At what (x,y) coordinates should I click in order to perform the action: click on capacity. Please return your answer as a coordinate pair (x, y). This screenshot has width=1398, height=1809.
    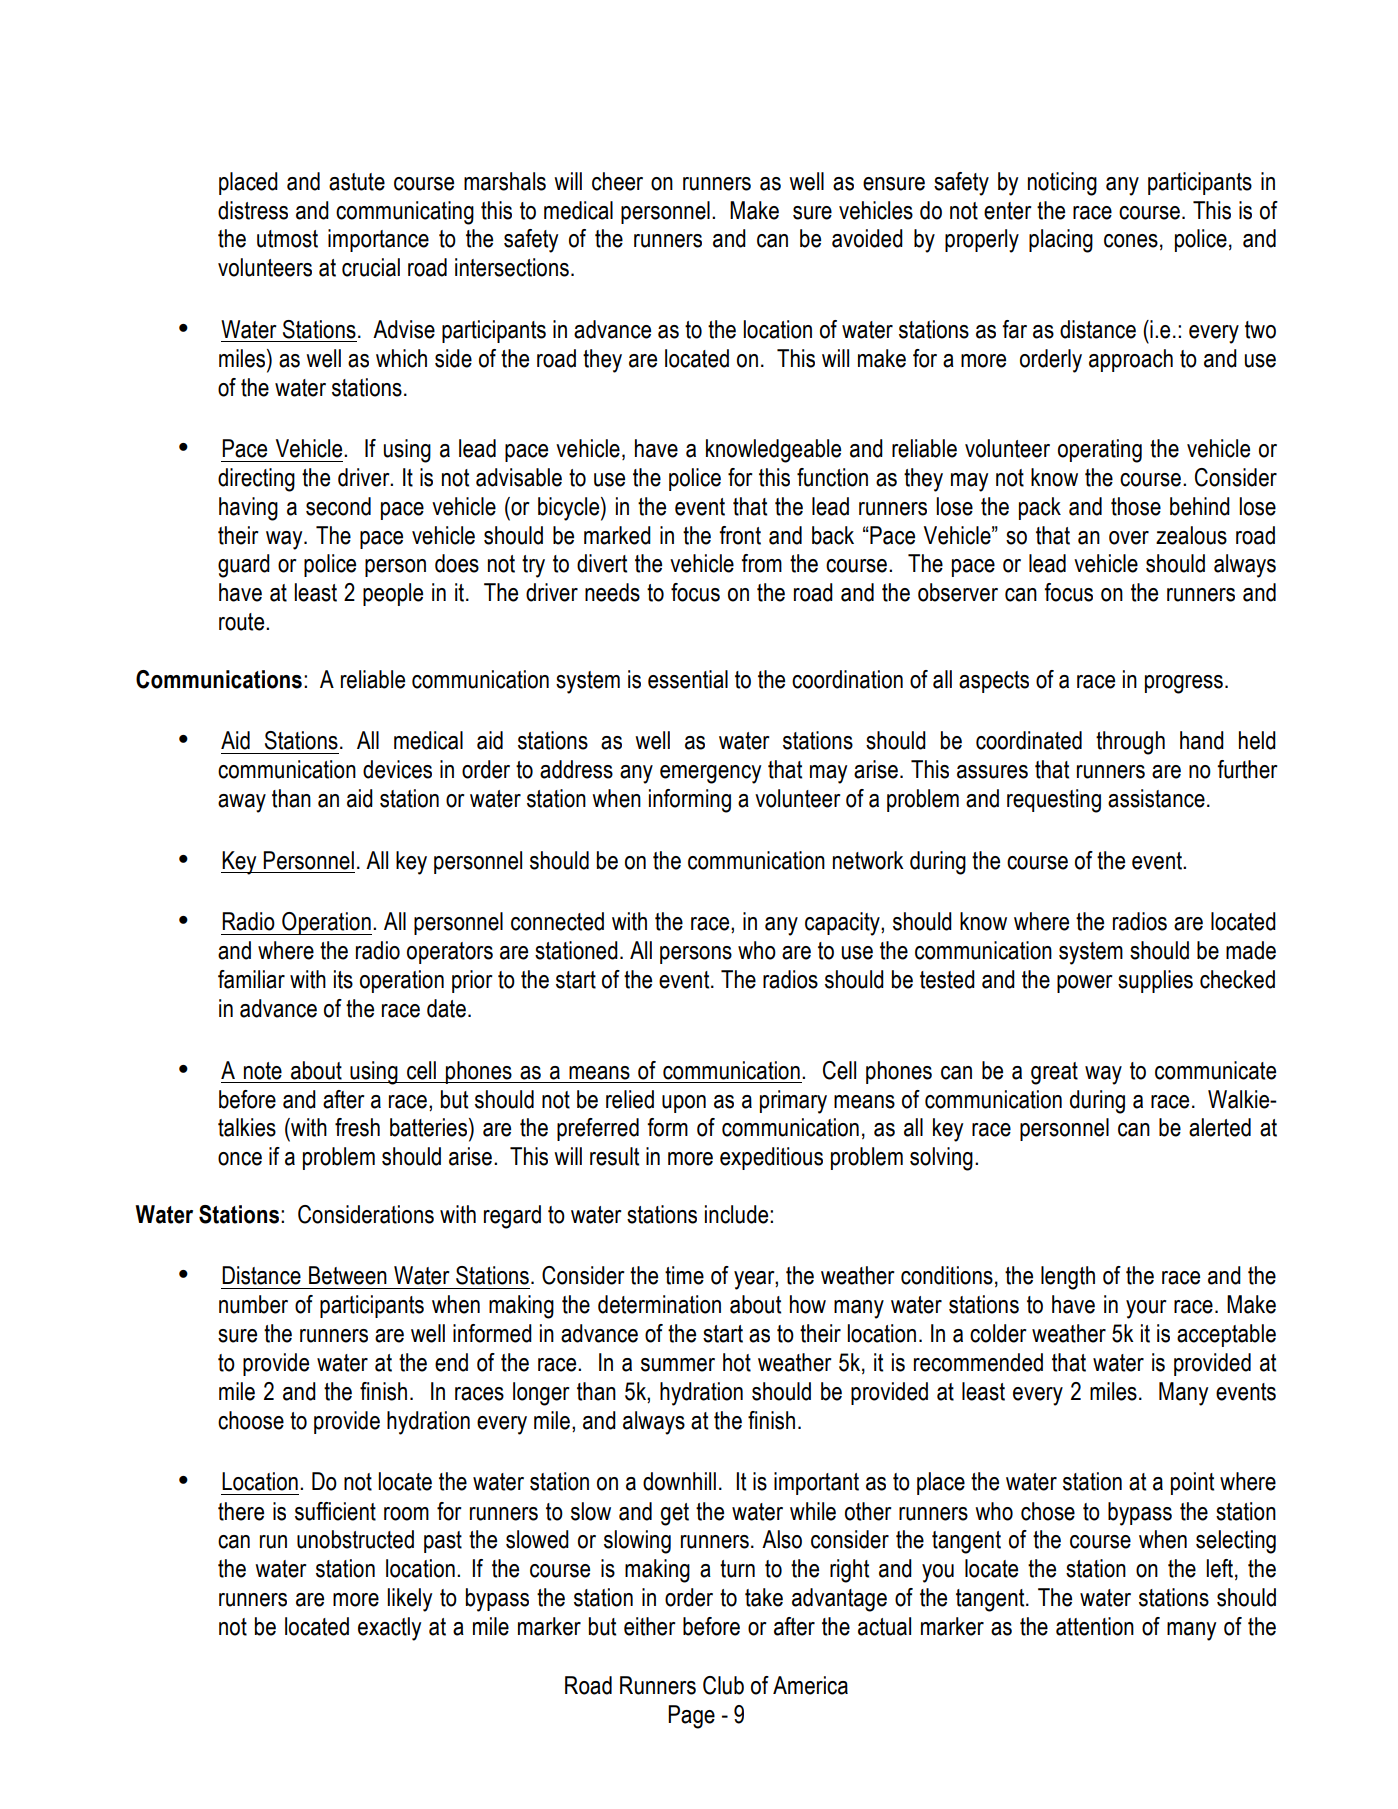
    Looking at the image, I should click on (843, 924).
